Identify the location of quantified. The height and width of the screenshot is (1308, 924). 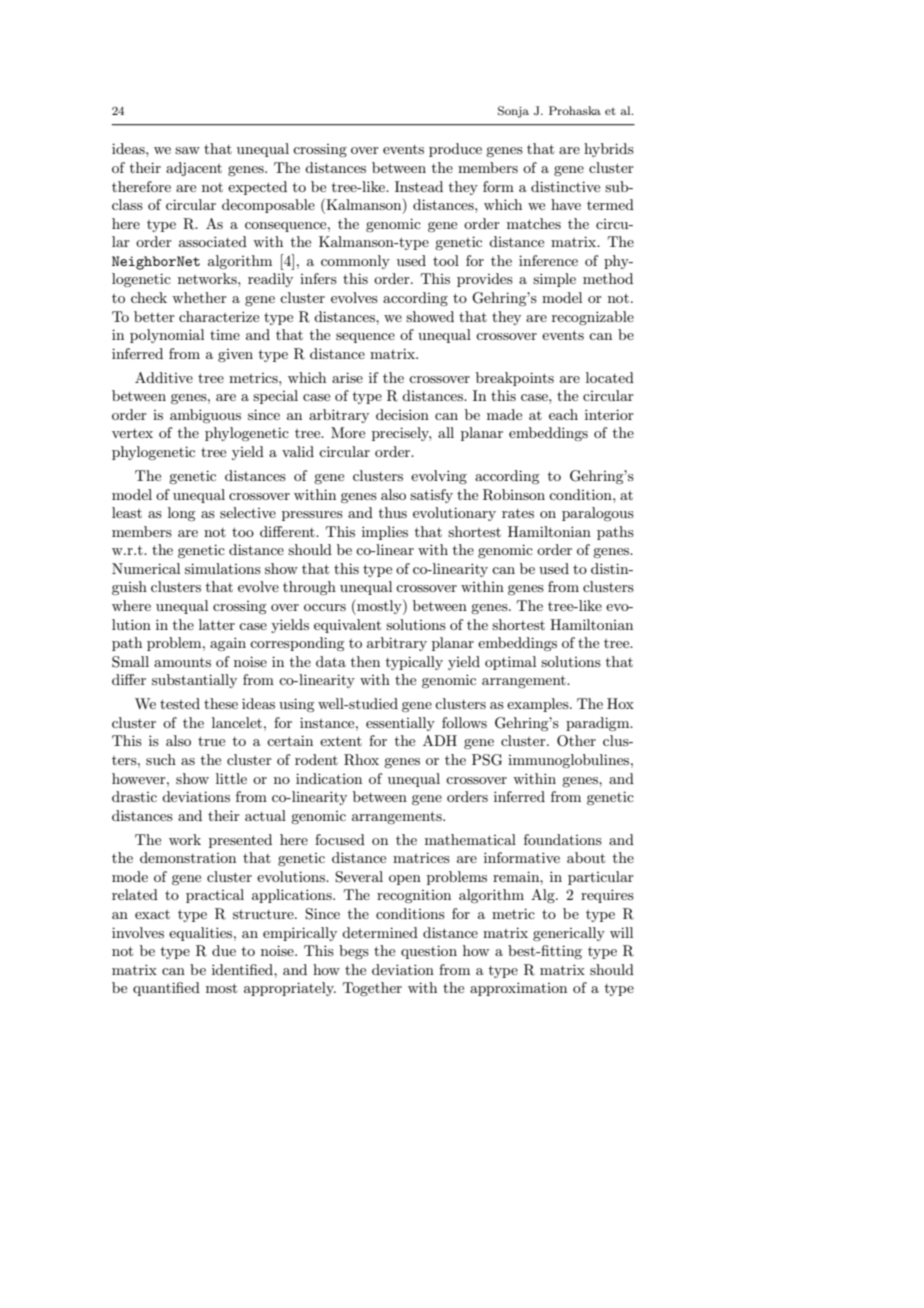
(166, 989).
